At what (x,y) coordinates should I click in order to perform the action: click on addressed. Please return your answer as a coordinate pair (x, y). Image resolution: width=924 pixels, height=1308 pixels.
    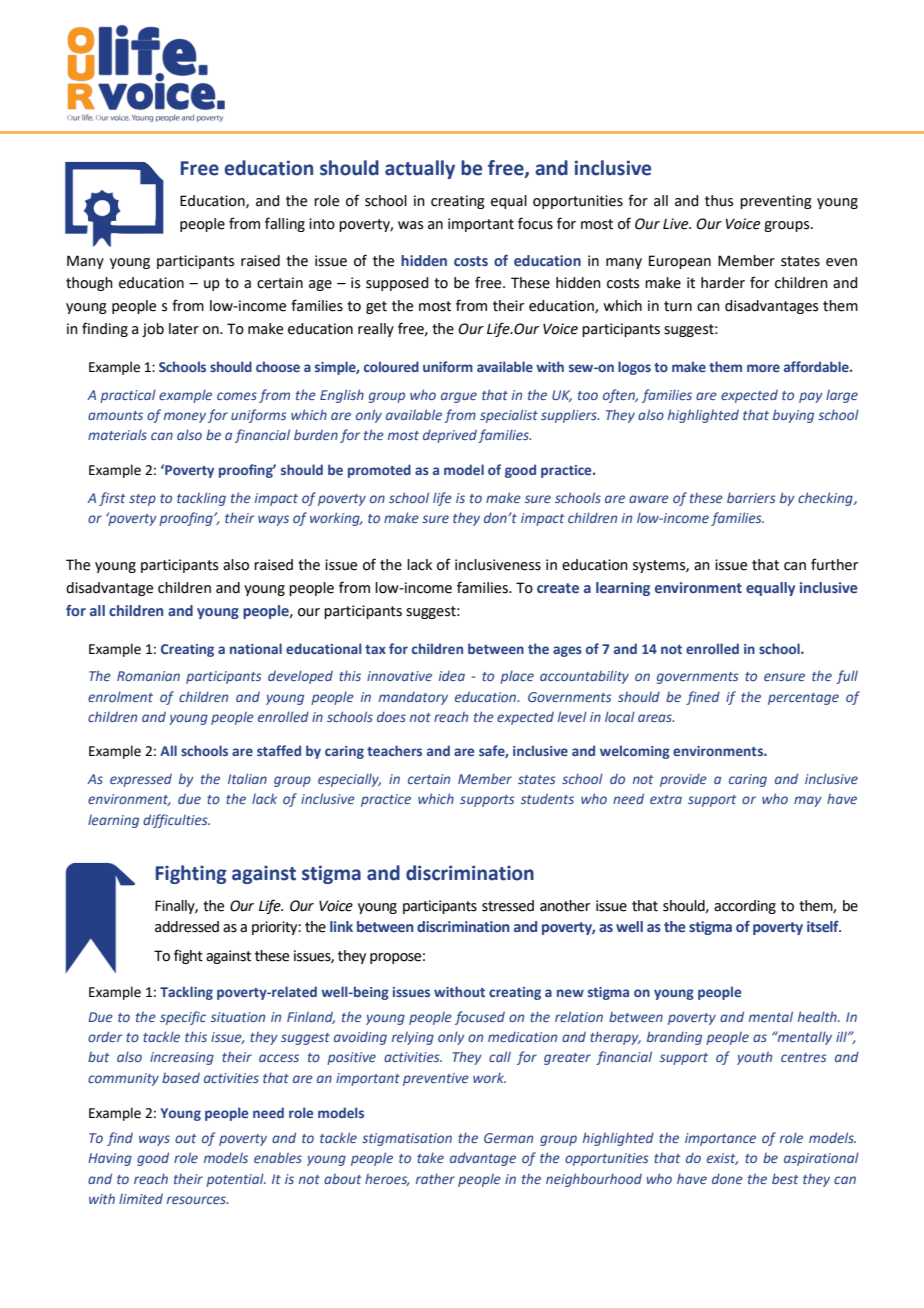
    Looking at the image, I should click on (187, 927).
